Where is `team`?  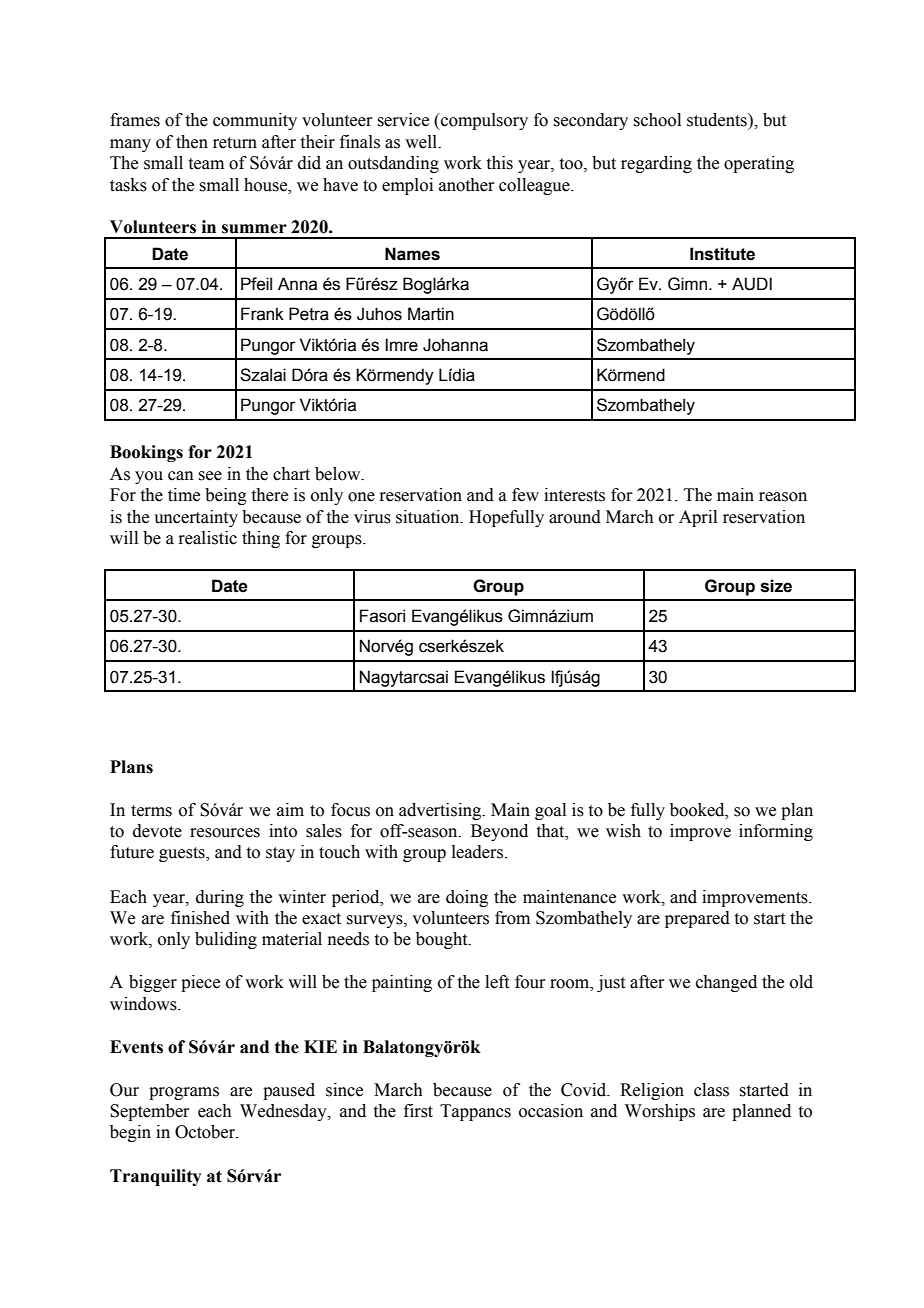
team is located at coordinates (206, 164).
